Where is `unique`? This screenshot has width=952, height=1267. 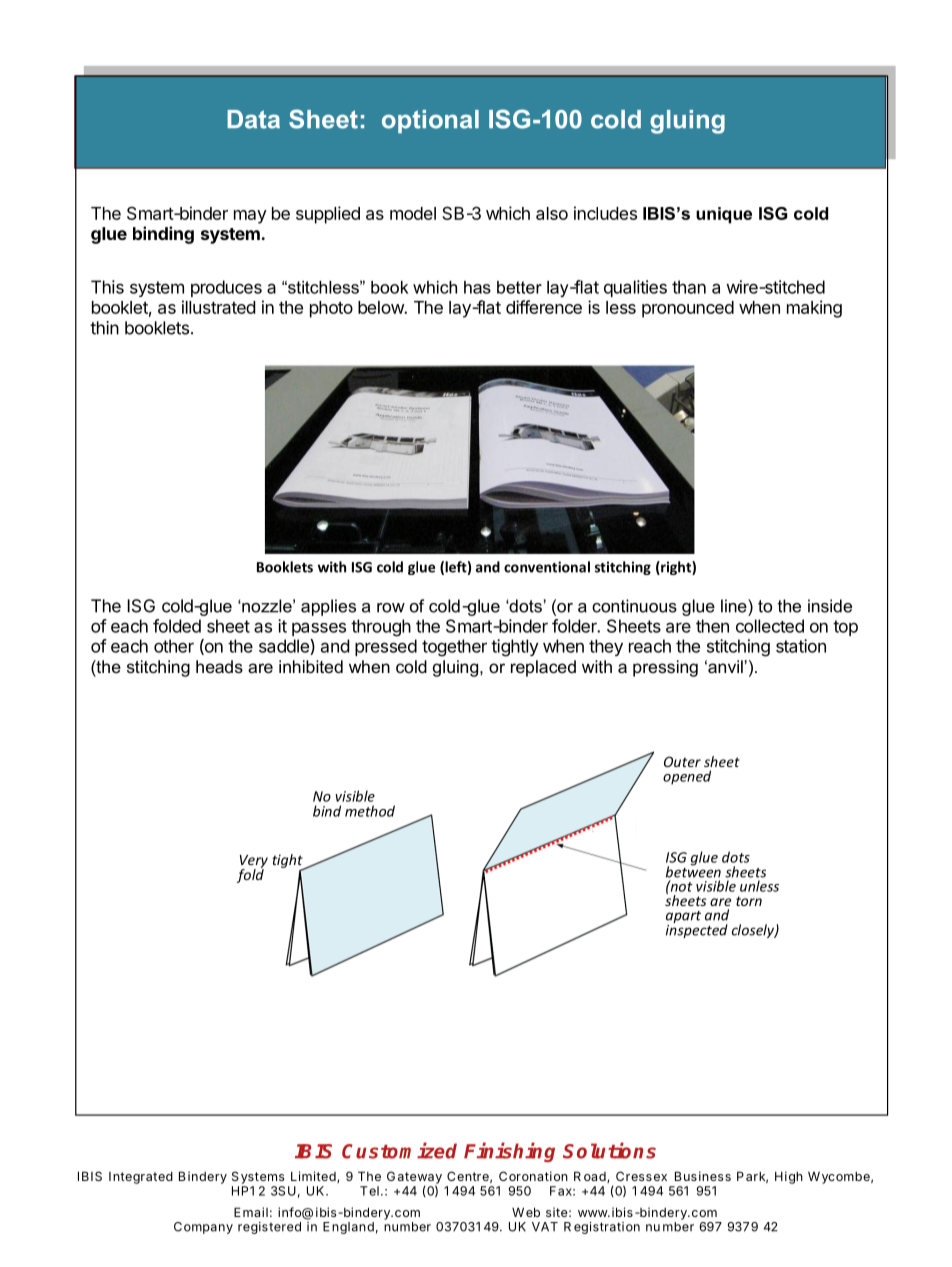 unique is located at coordinates (724, 215).
